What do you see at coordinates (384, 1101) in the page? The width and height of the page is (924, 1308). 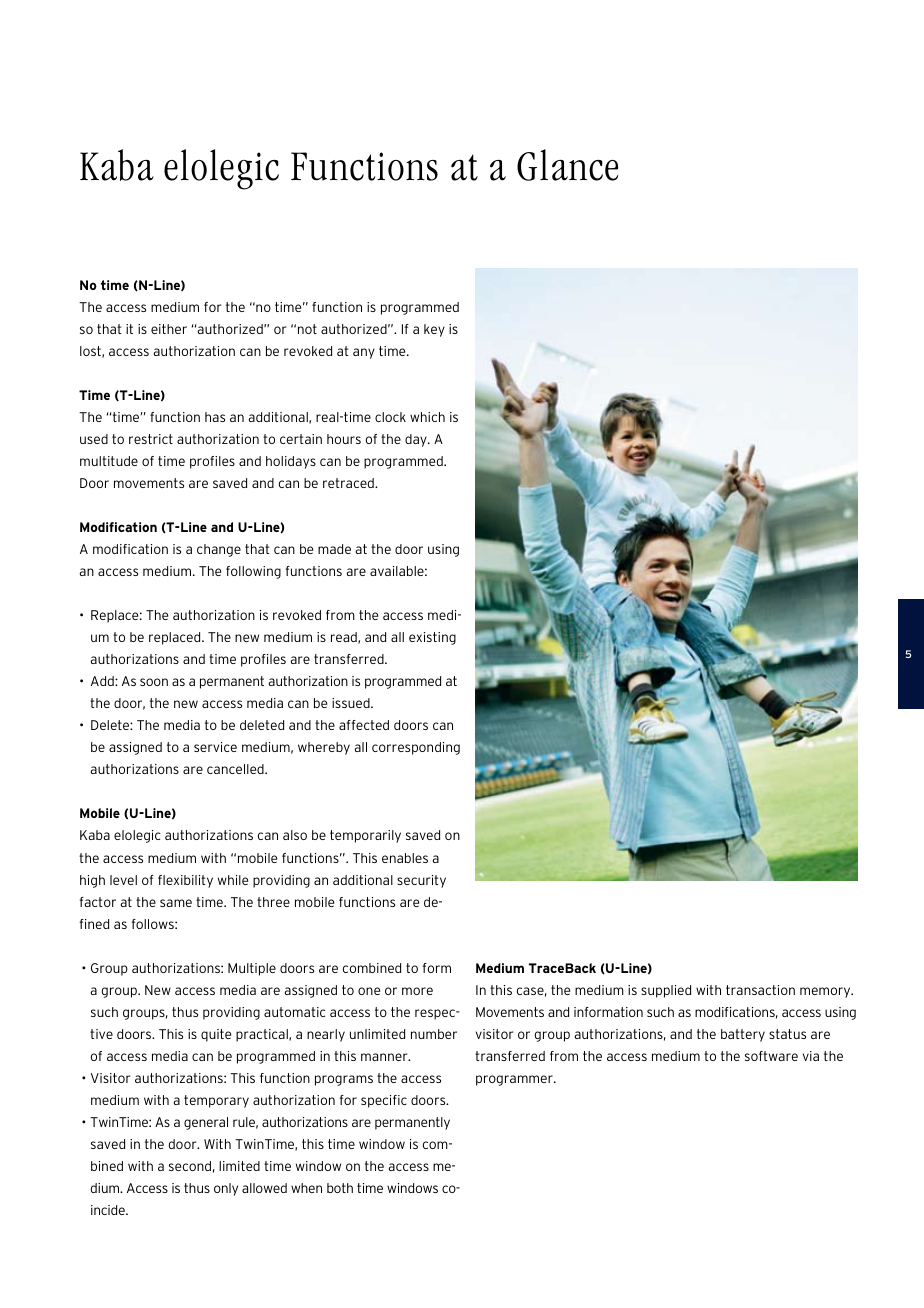 I see `specific` at bounding box center [384, 1101].
